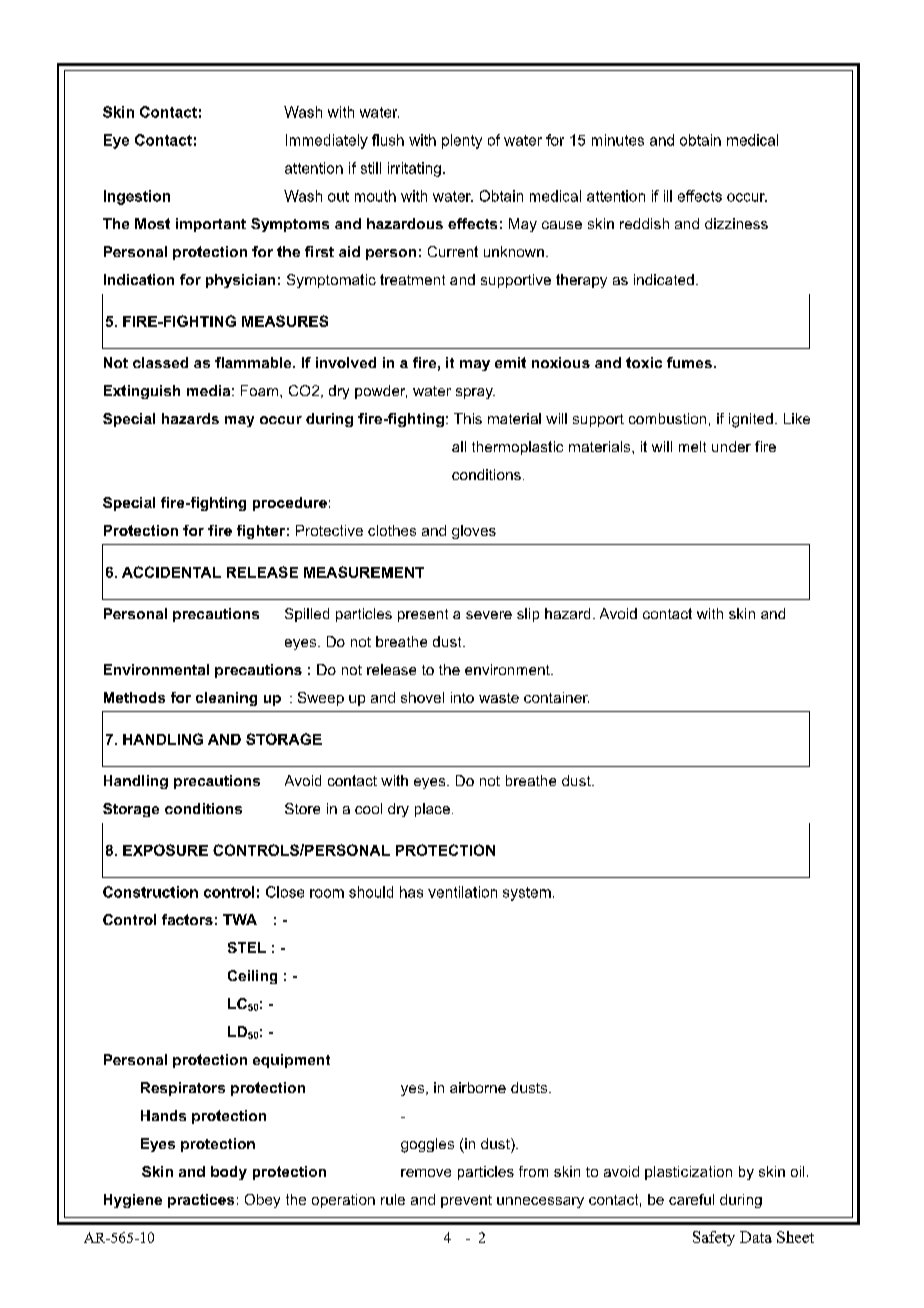 This screenshot has height=1308, width=924. What do you see at coordinates (466, 1201) in the screenshot?
I see `prevent` at bounding box center [466, 1201].
